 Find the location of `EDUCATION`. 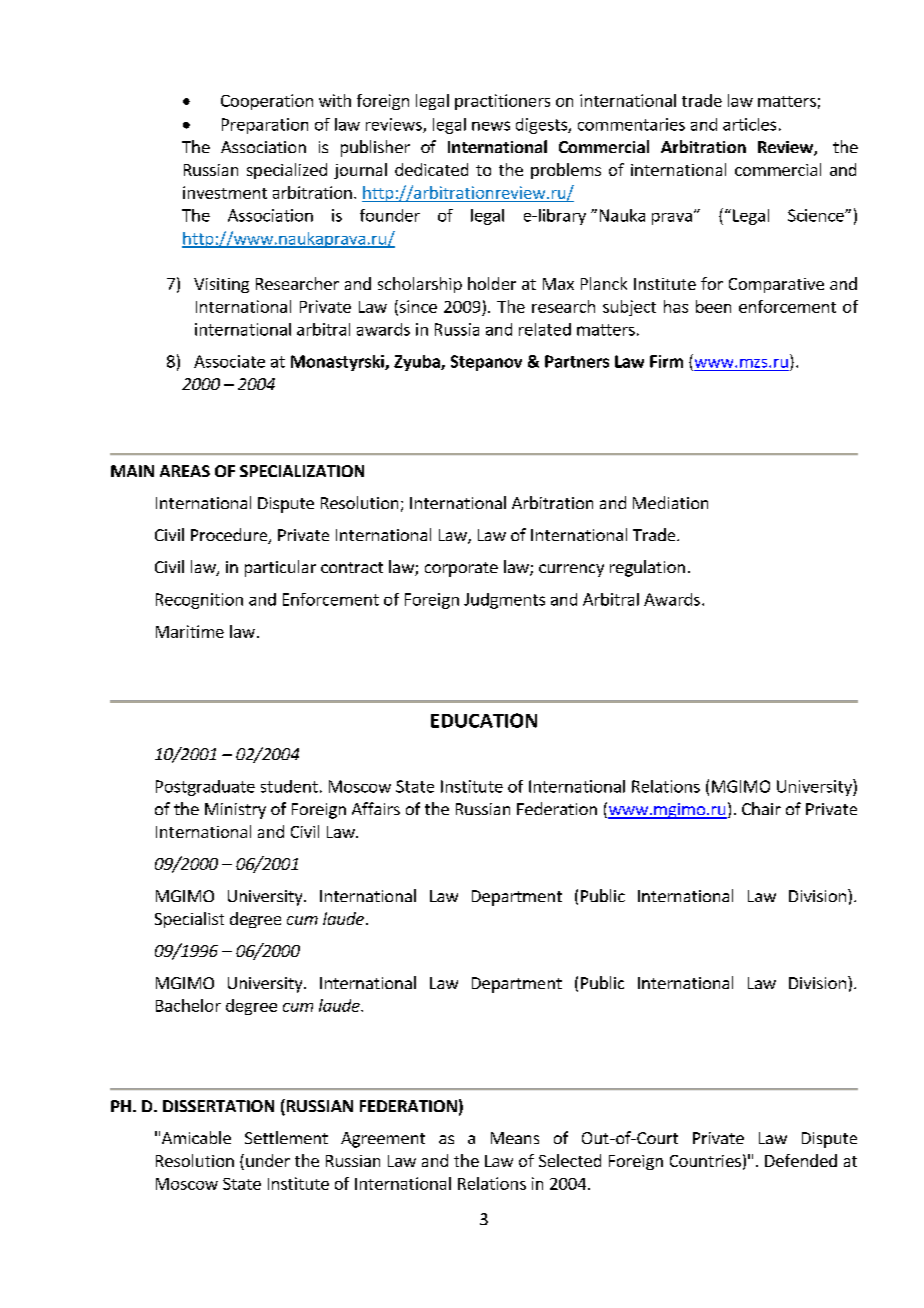

EDUCATION is located at coordinates (484, 720).
